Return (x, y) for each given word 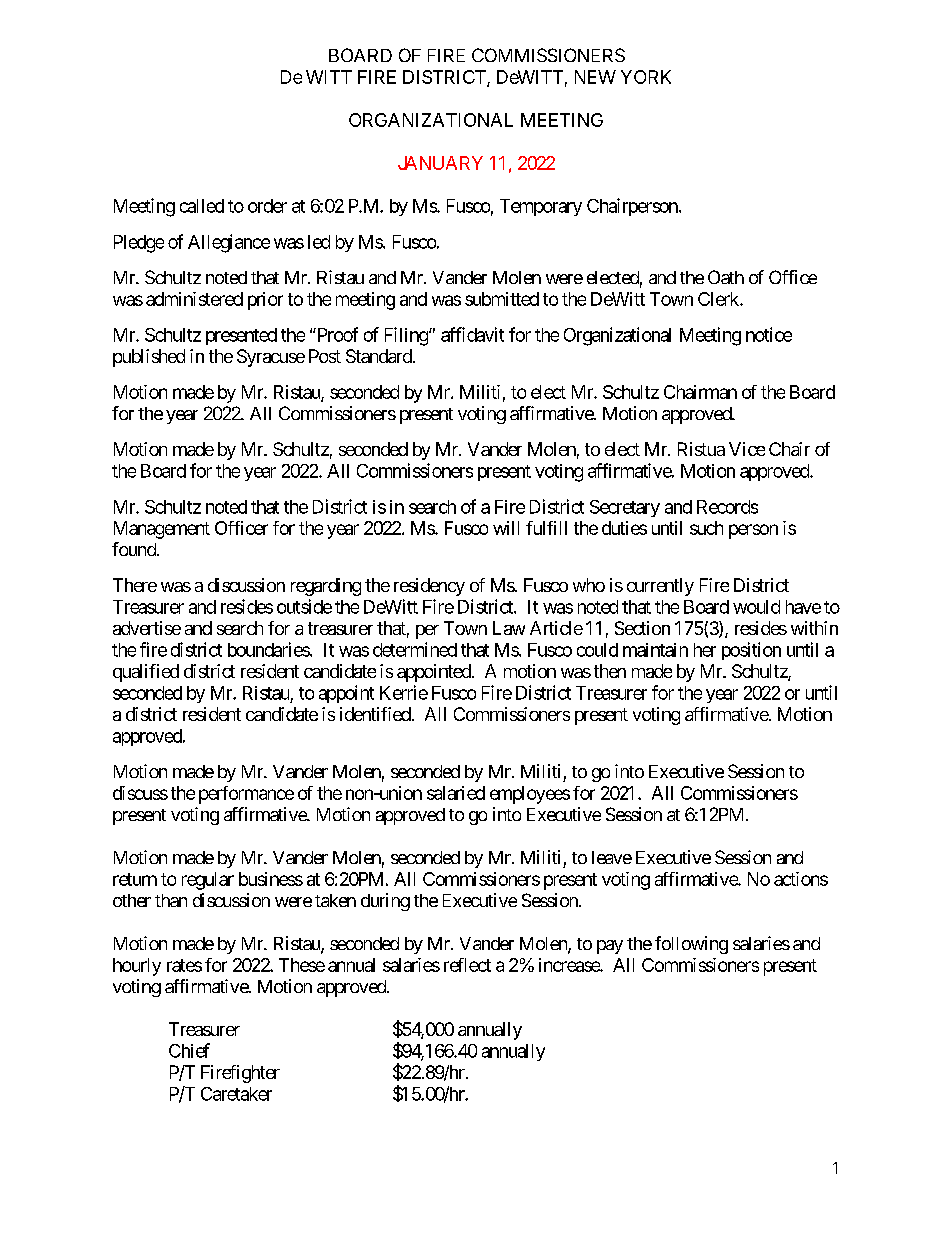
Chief (189, 1050)
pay (610, 947)
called (202, 206)
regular (208, 881)
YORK (646, 77)
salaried (456, 793)
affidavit (472, 334)
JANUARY (440, 163)
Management (162, 530)
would (756, 607)
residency (429, 587)
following (691, 945)
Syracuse (271, 358)
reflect (467, 965)
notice (769, 334)
